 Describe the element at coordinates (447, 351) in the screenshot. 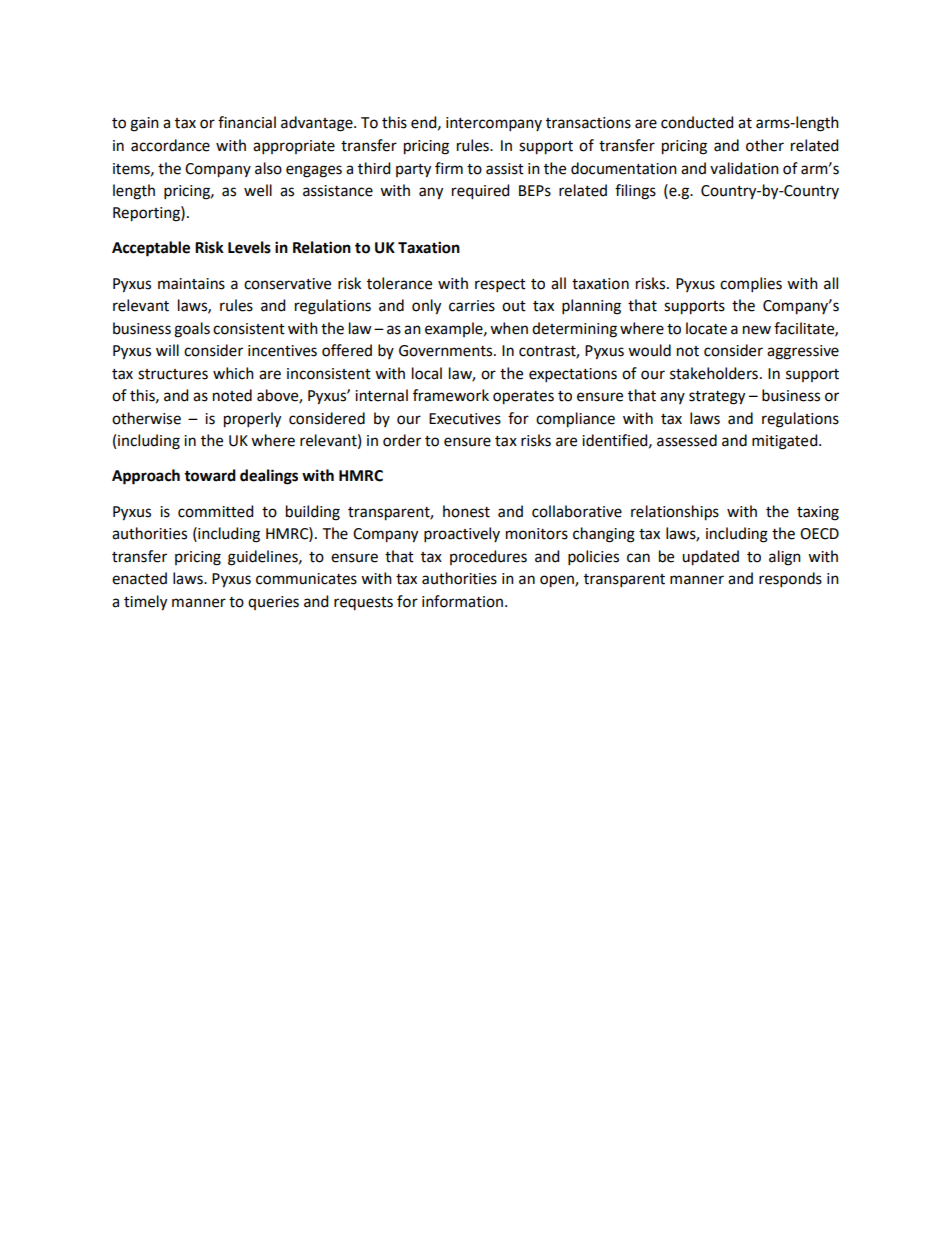

I see `Governments` at that location.
